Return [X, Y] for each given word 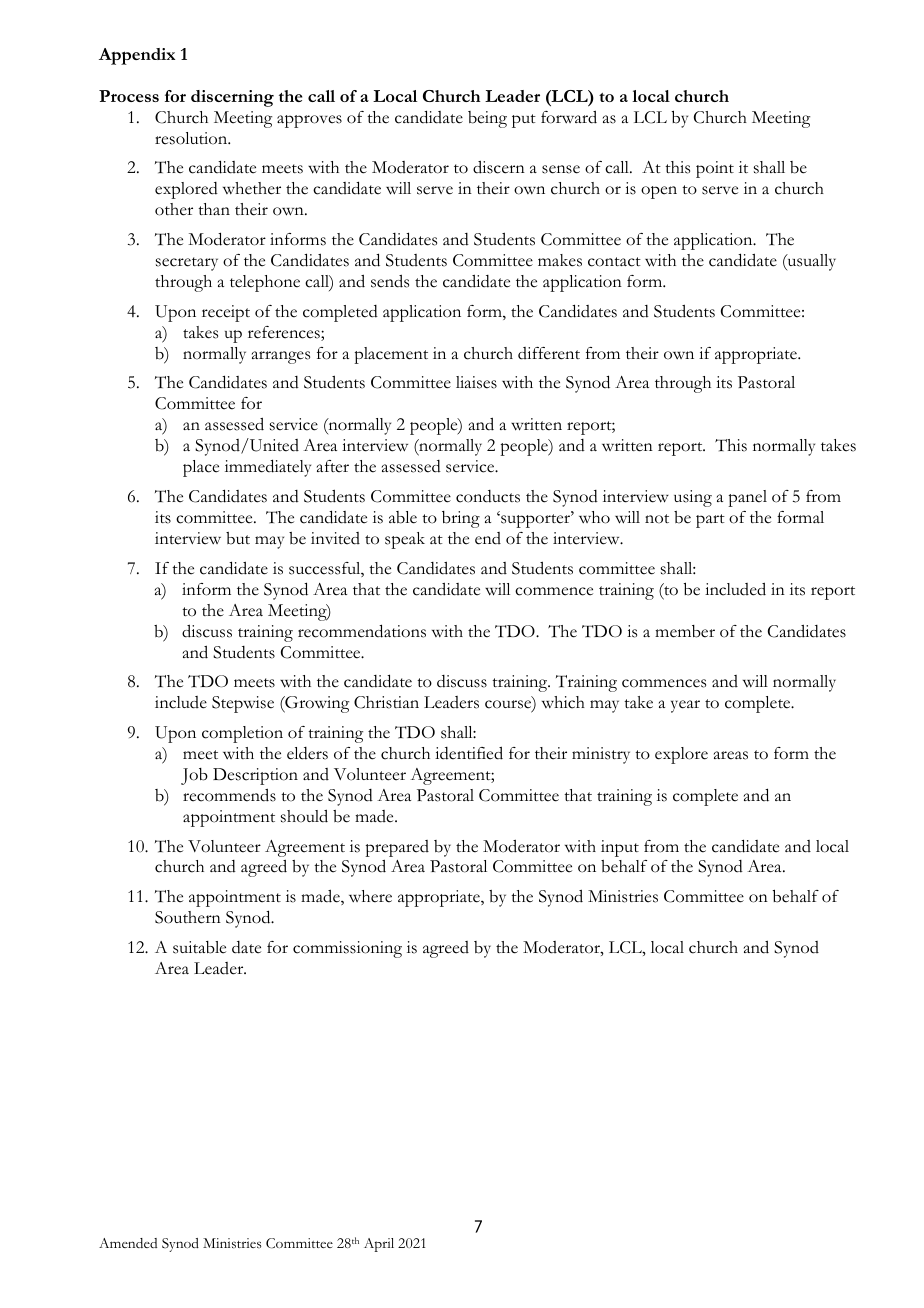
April [379, 1245]
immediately [268, 468]
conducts [488, 496]
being [487, 119]
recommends [229, 795]
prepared [397, 848]
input [620, 848]
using [693, 498]
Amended [128, 1243]
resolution [192, 138]
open [659, 192]
